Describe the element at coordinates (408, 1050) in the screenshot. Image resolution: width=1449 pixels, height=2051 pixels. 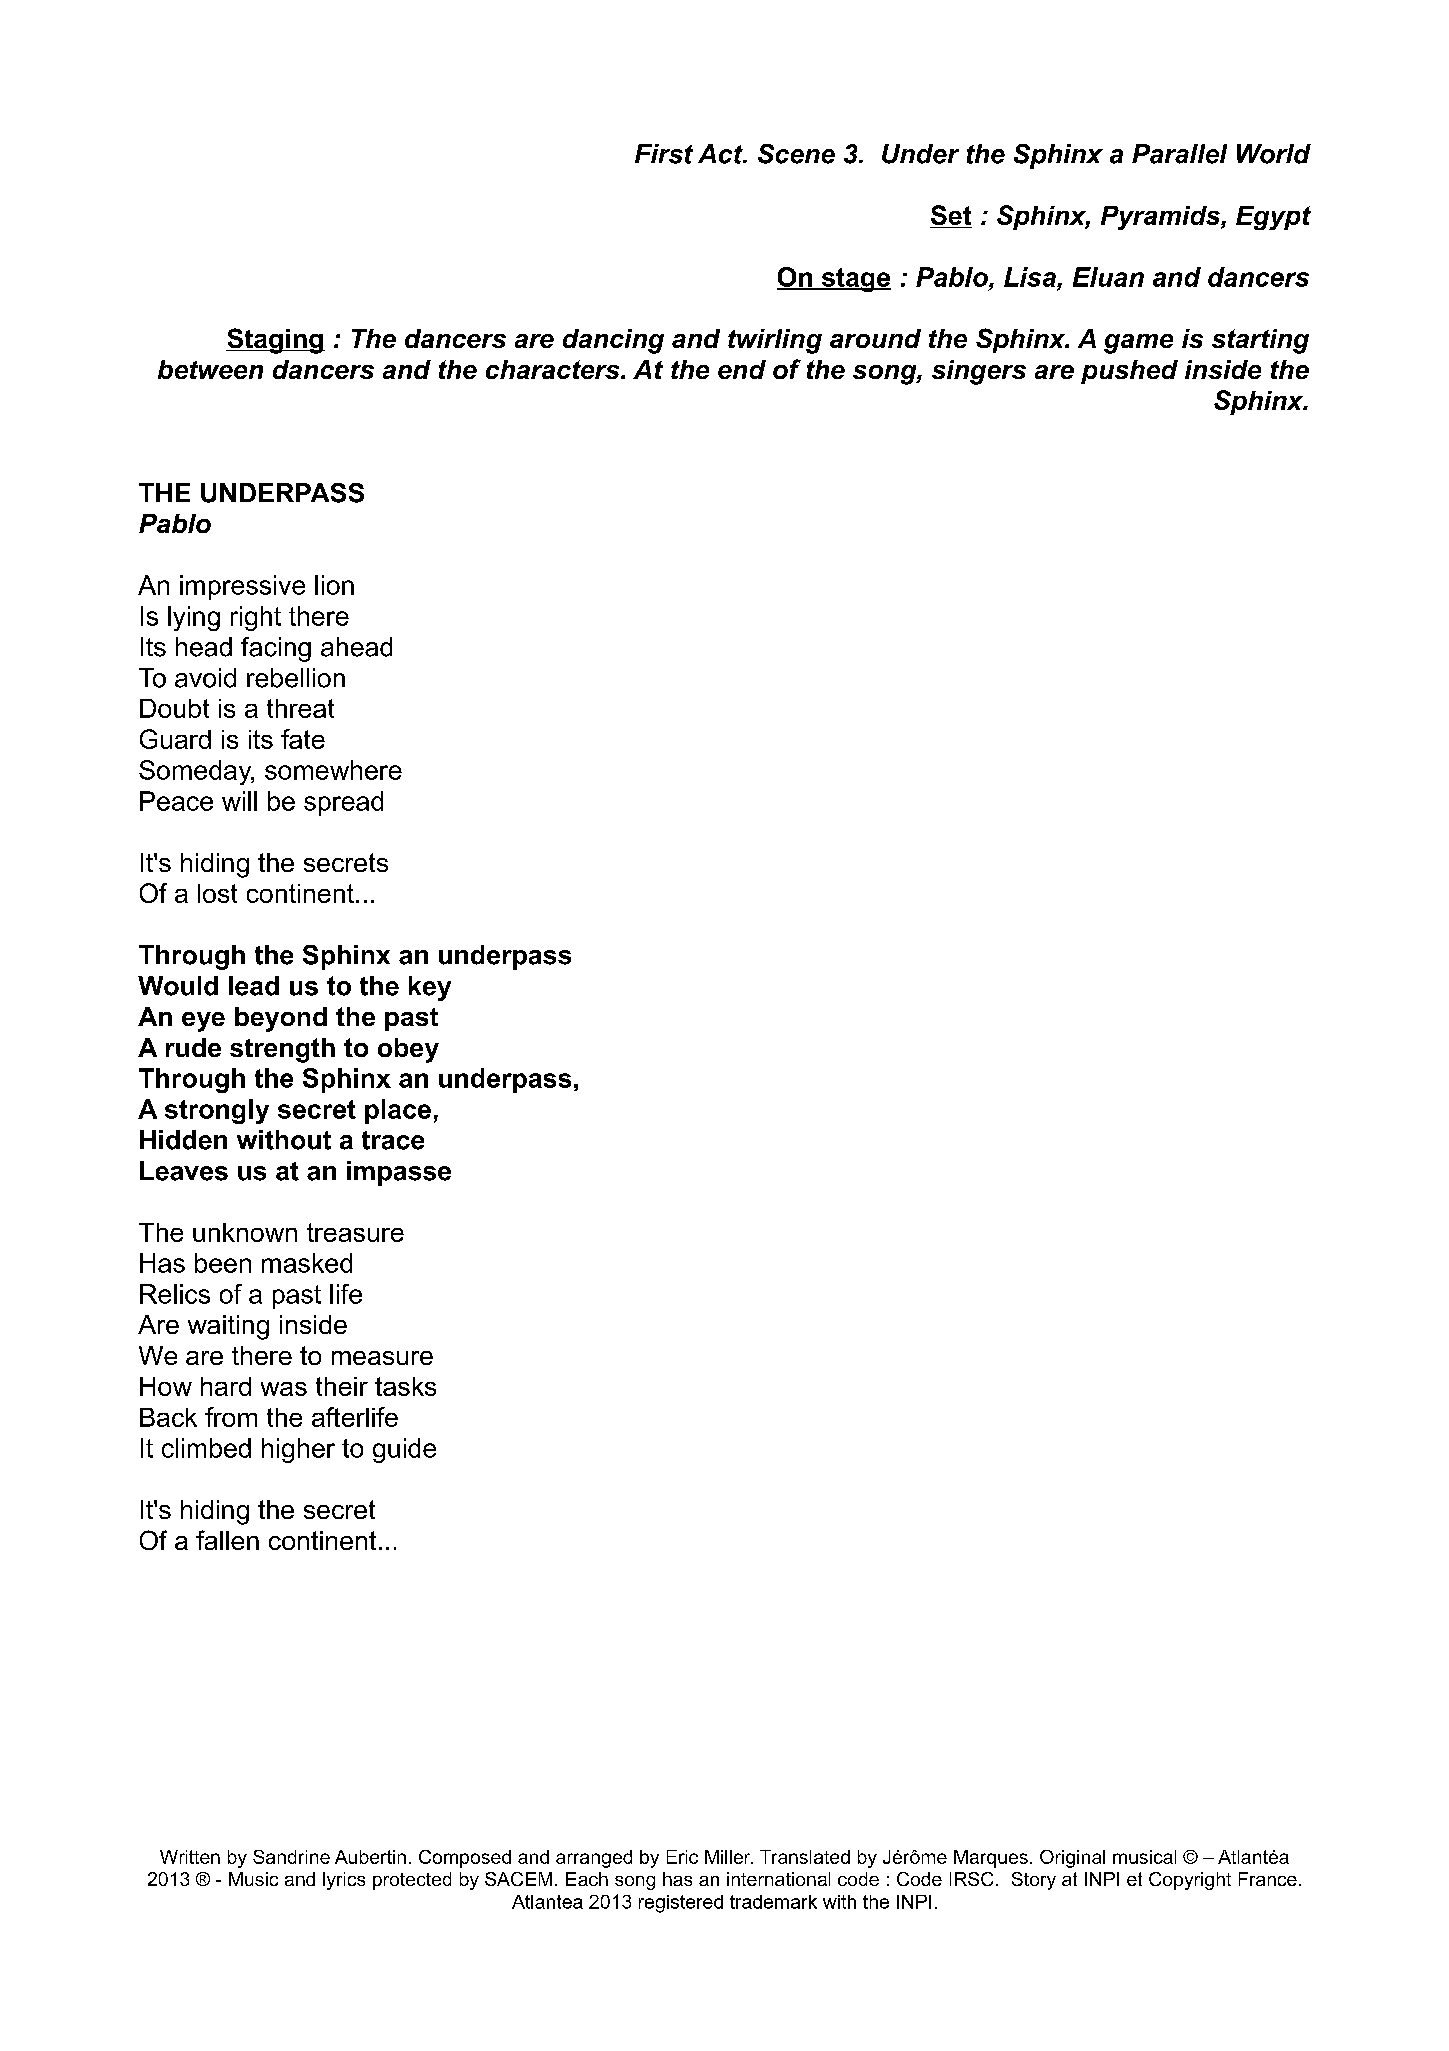
I see `obey` at that location.
